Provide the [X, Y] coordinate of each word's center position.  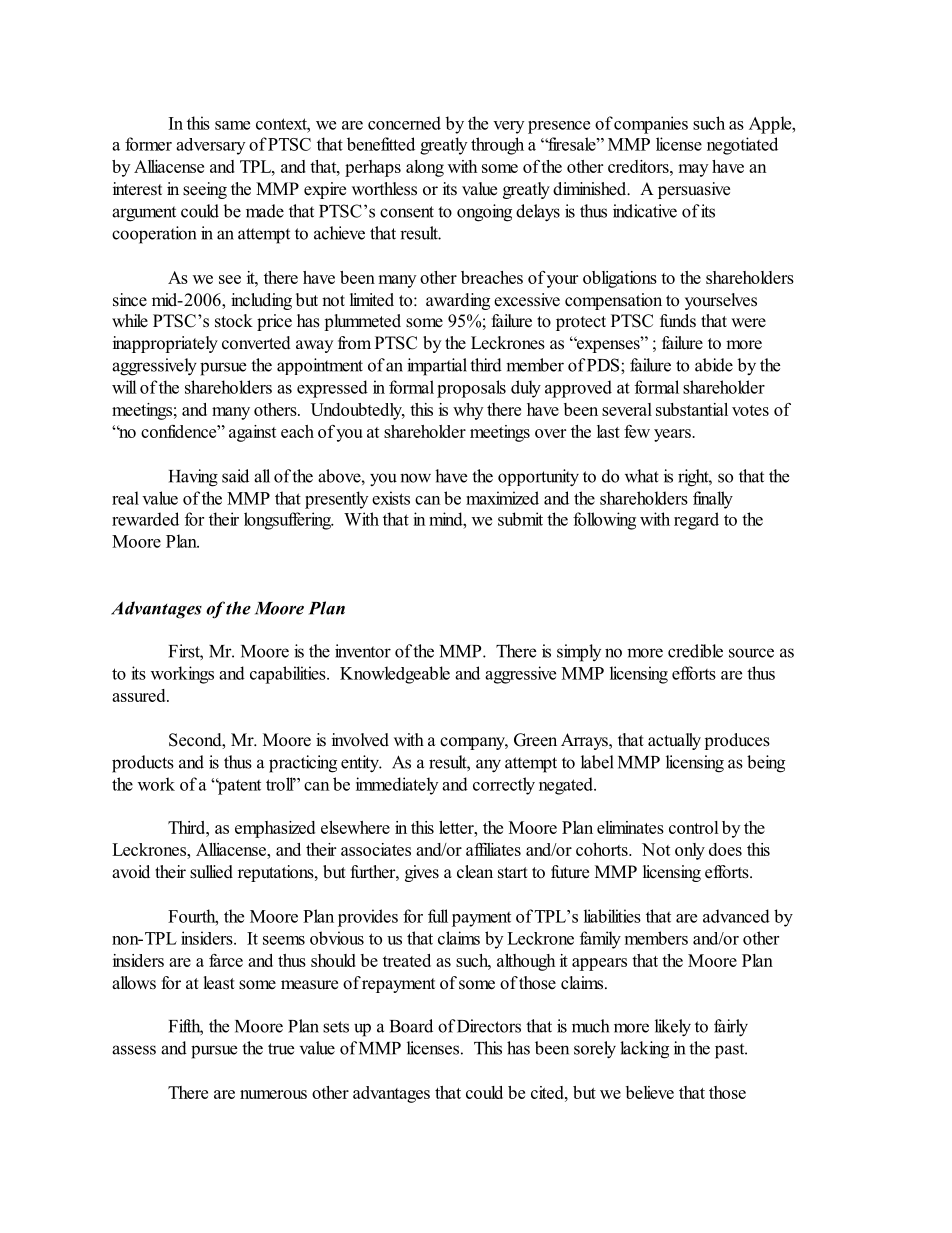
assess [134, 1050]
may [693, 170]
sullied [211, 872]
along [425, 168]
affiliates [493, 849]
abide [714, 365]
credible [695, 651]
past [731, 1051]
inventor [363, 651]
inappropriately [165, 344]
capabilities [289, 675]
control [694, 827]
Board [411, 1026]
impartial [437, 367]
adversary [210, 146]
